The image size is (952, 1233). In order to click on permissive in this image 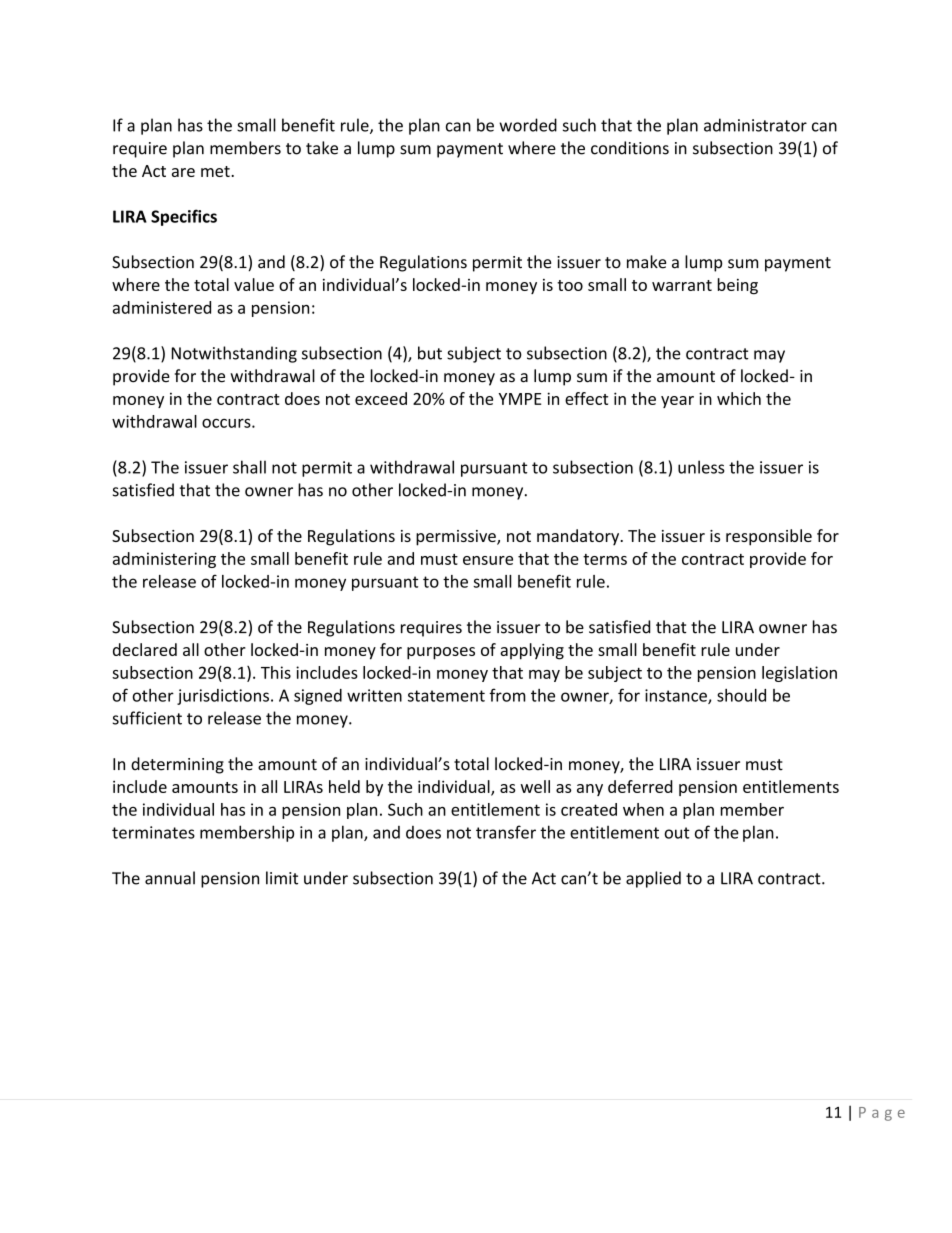, I will do `click(457, 538)`.
